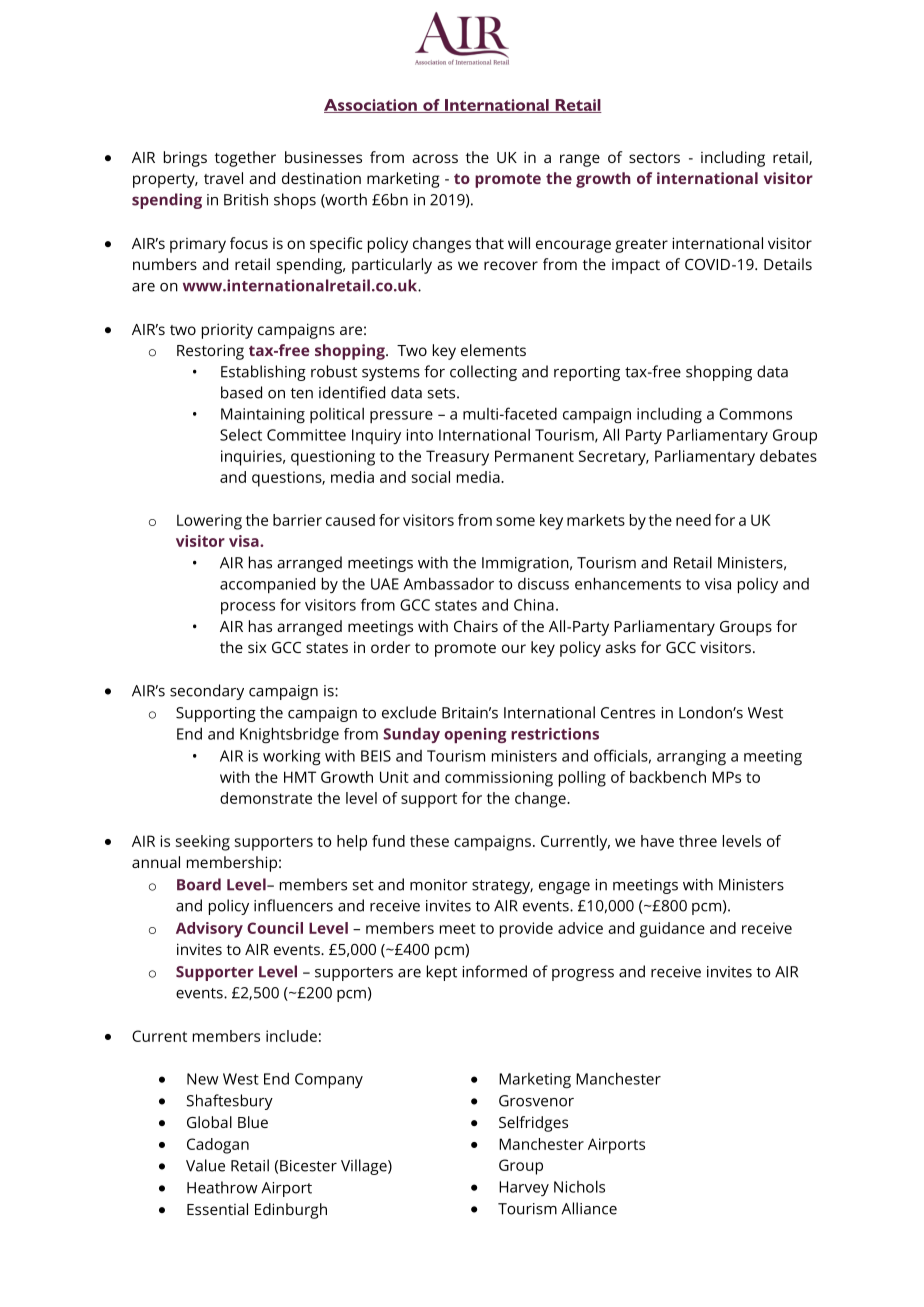  I want to click on Advisory, so click(209, 930).
